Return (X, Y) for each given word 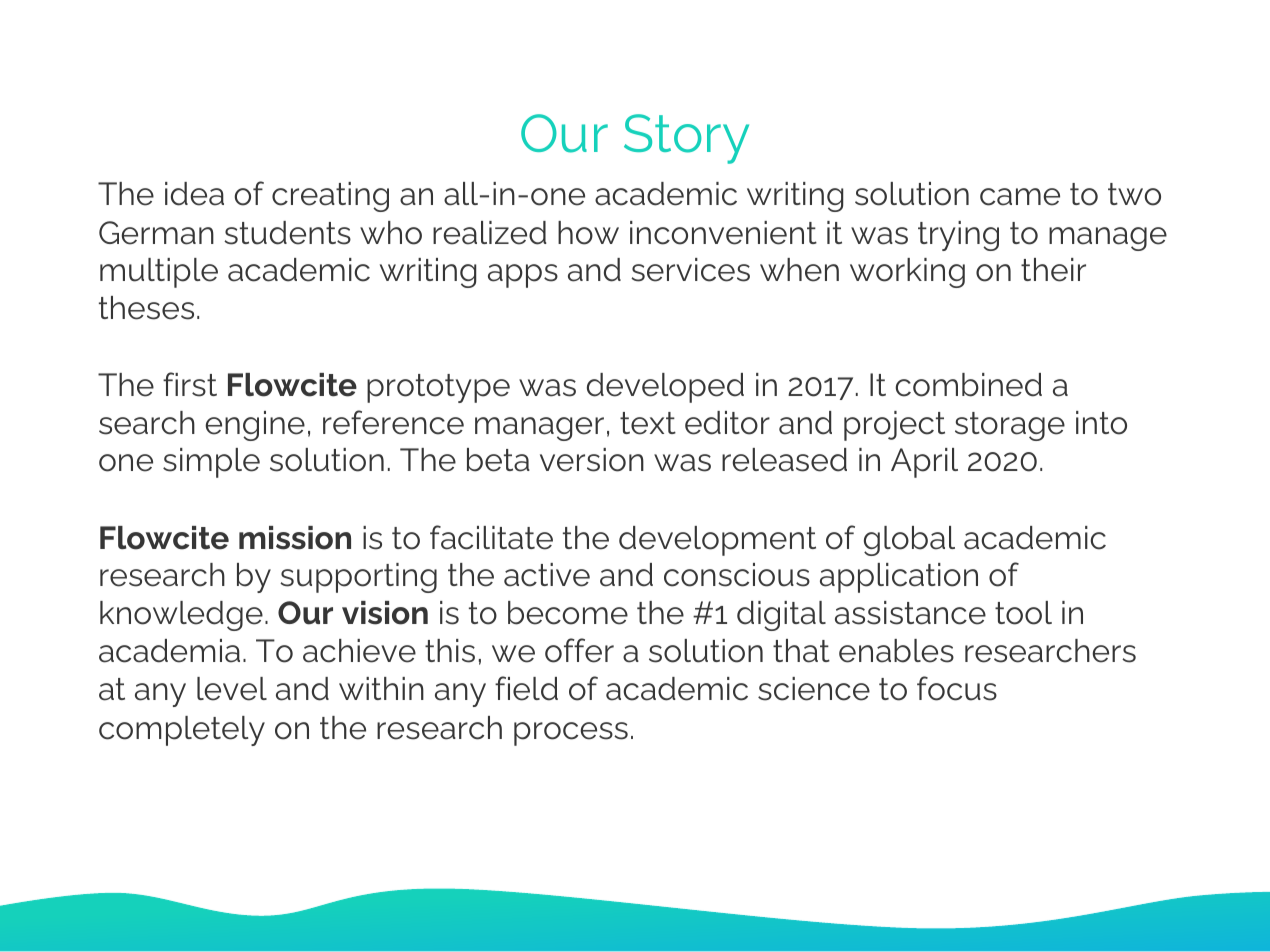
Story (686, 139)
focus (957, 688)
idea (194, 194)
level (232, 689)
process (571, 734)
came (1020, 197)
